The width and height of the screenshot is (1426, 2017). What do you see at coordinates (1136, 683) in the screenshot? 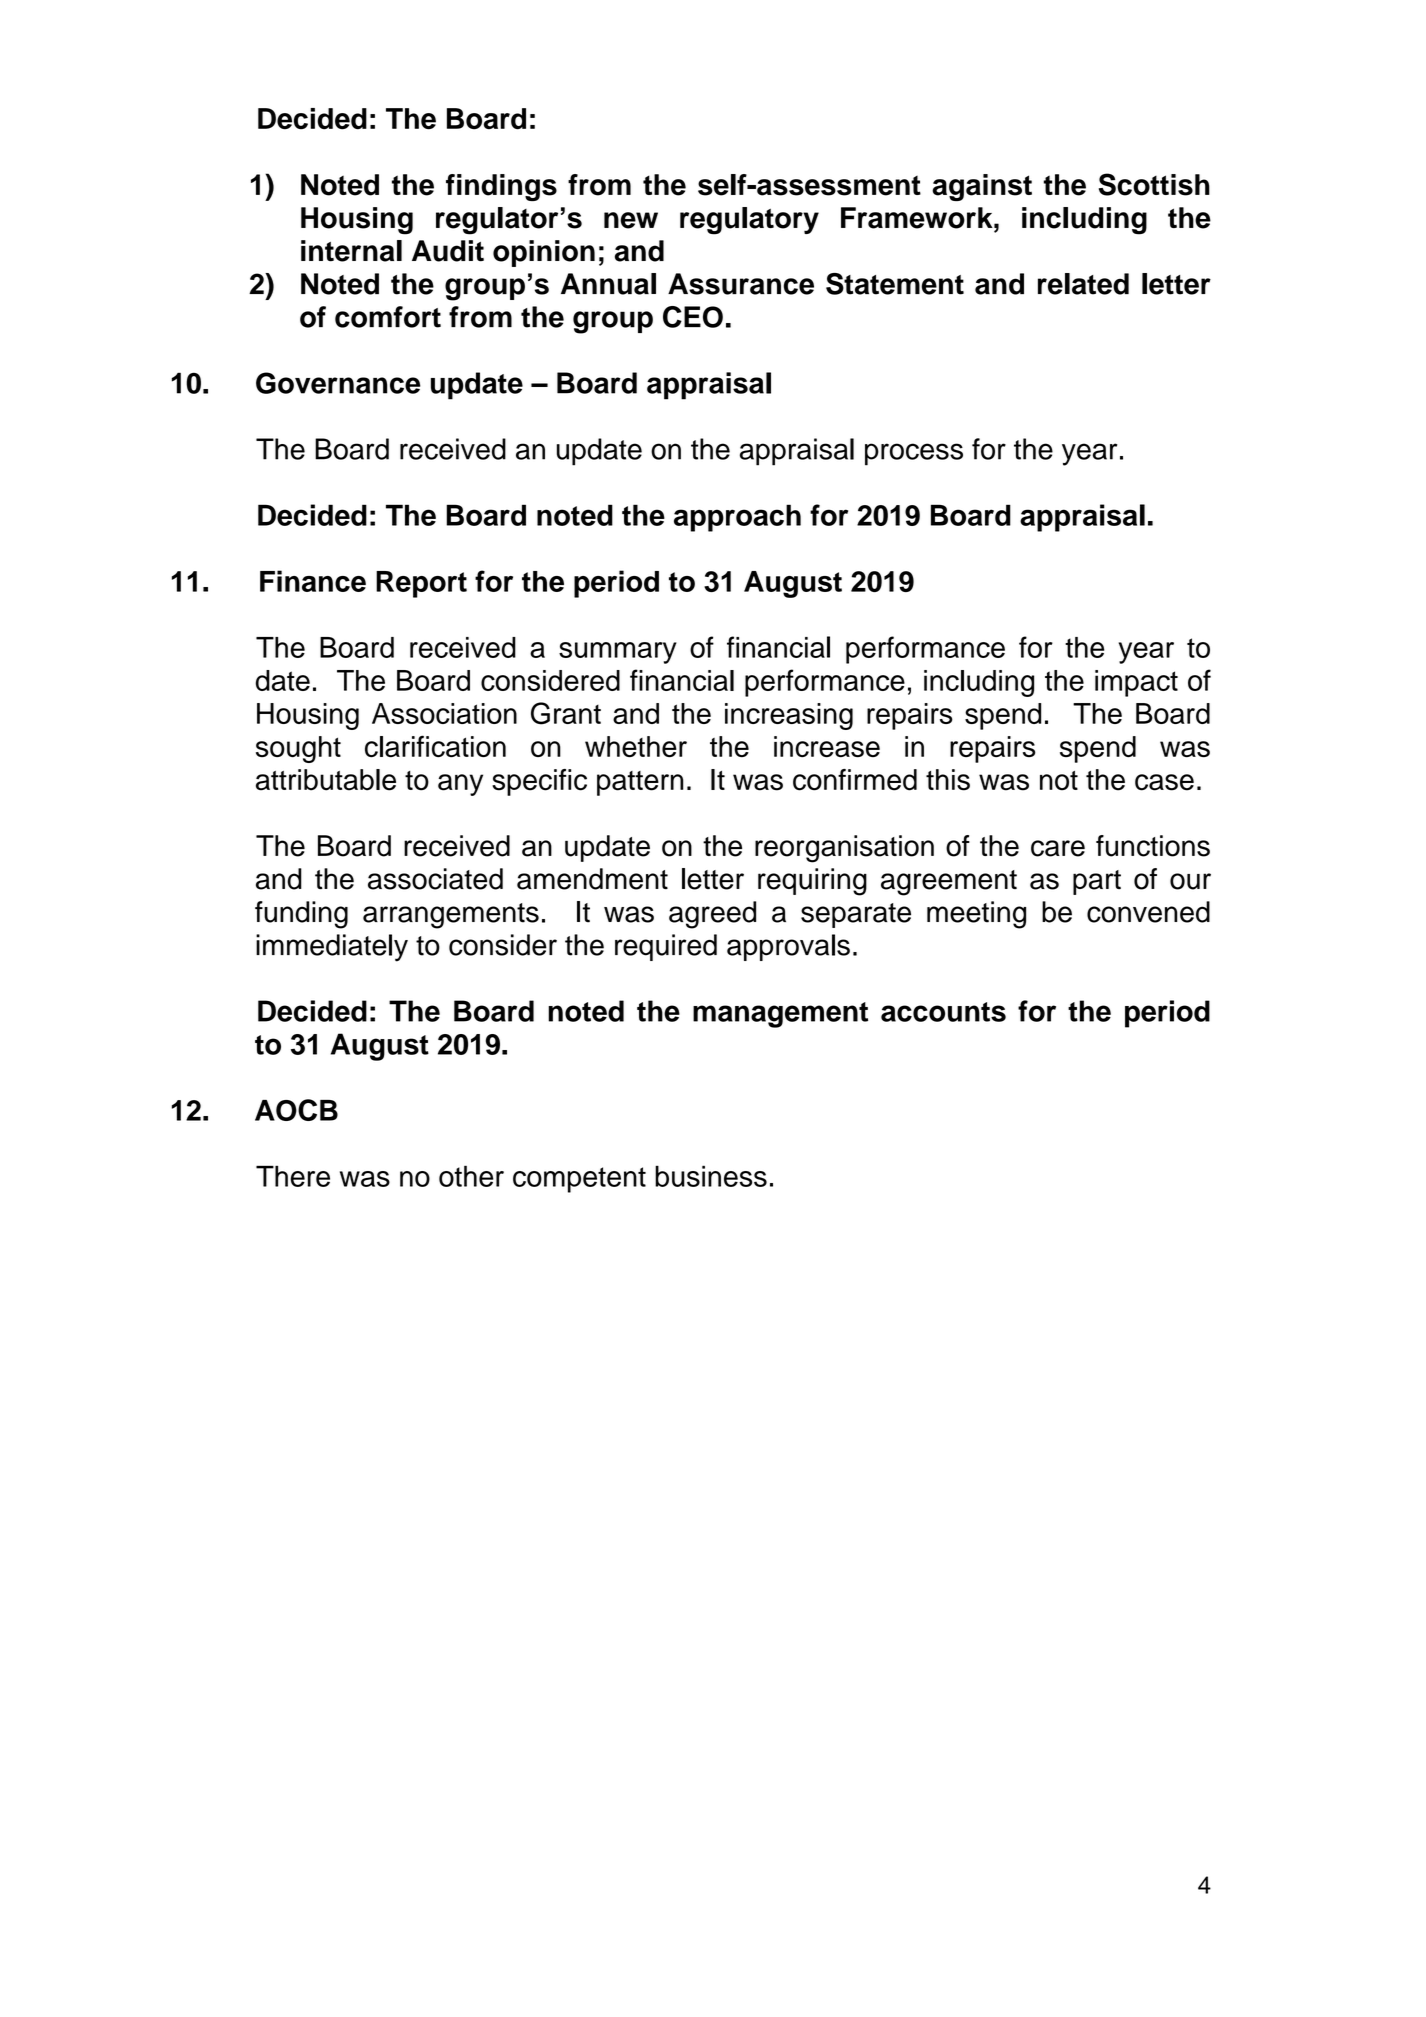
I see `impact` at bounding box center [1136, 683].
